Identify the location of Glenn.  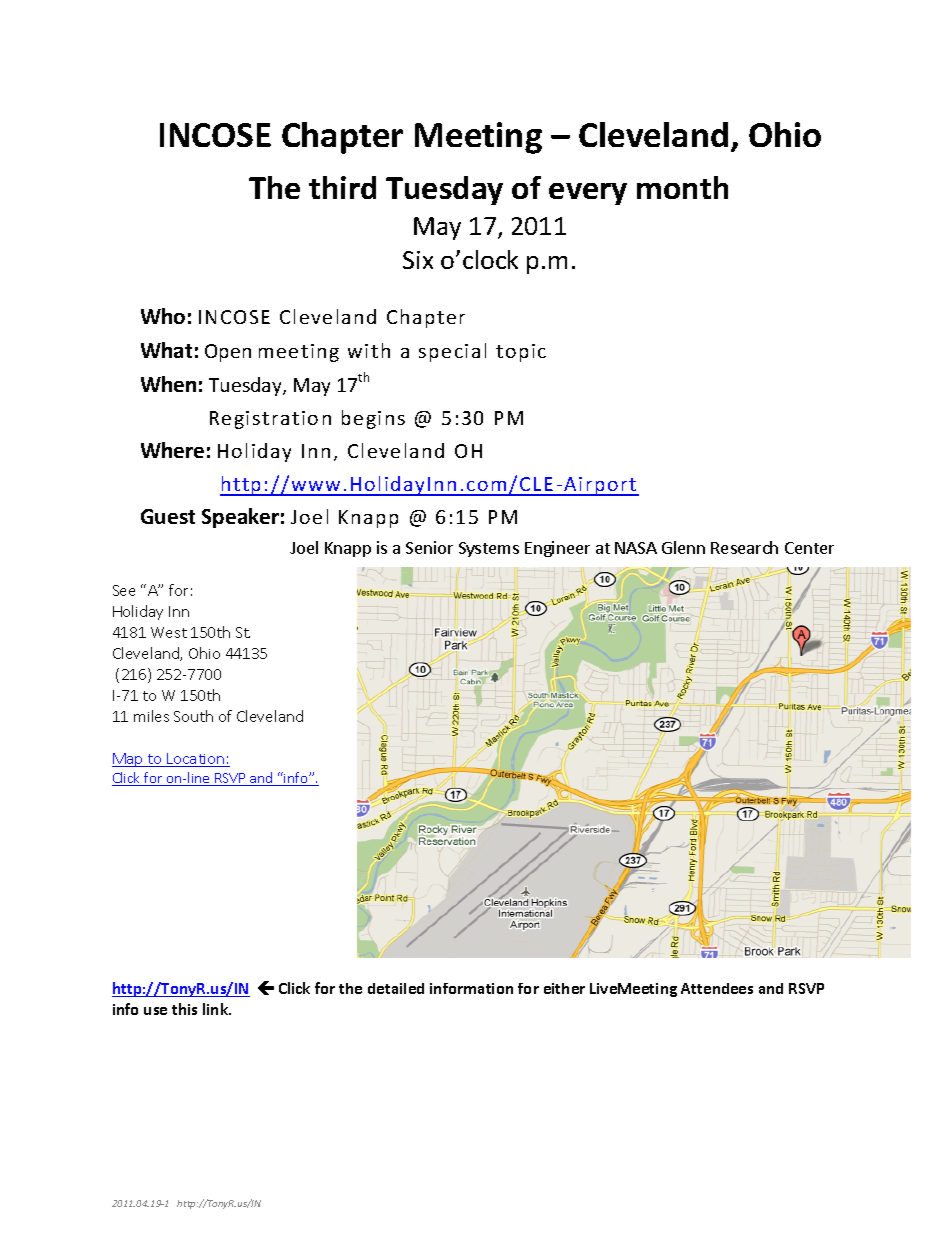
(683, 547).
